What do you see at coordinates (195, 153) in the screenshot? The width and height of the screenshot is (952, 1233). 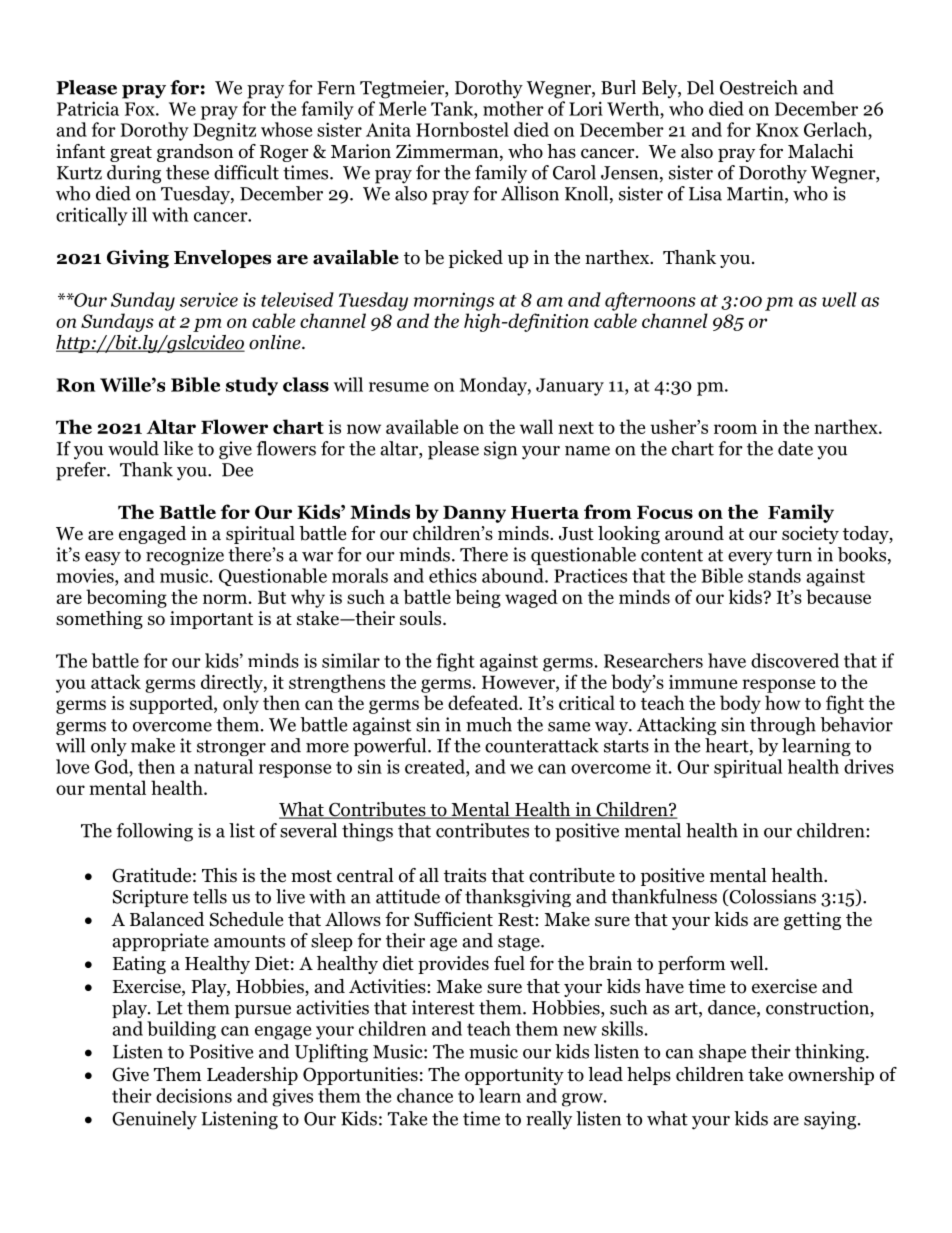 I see `grandson` at bounding box center [195, 153].
